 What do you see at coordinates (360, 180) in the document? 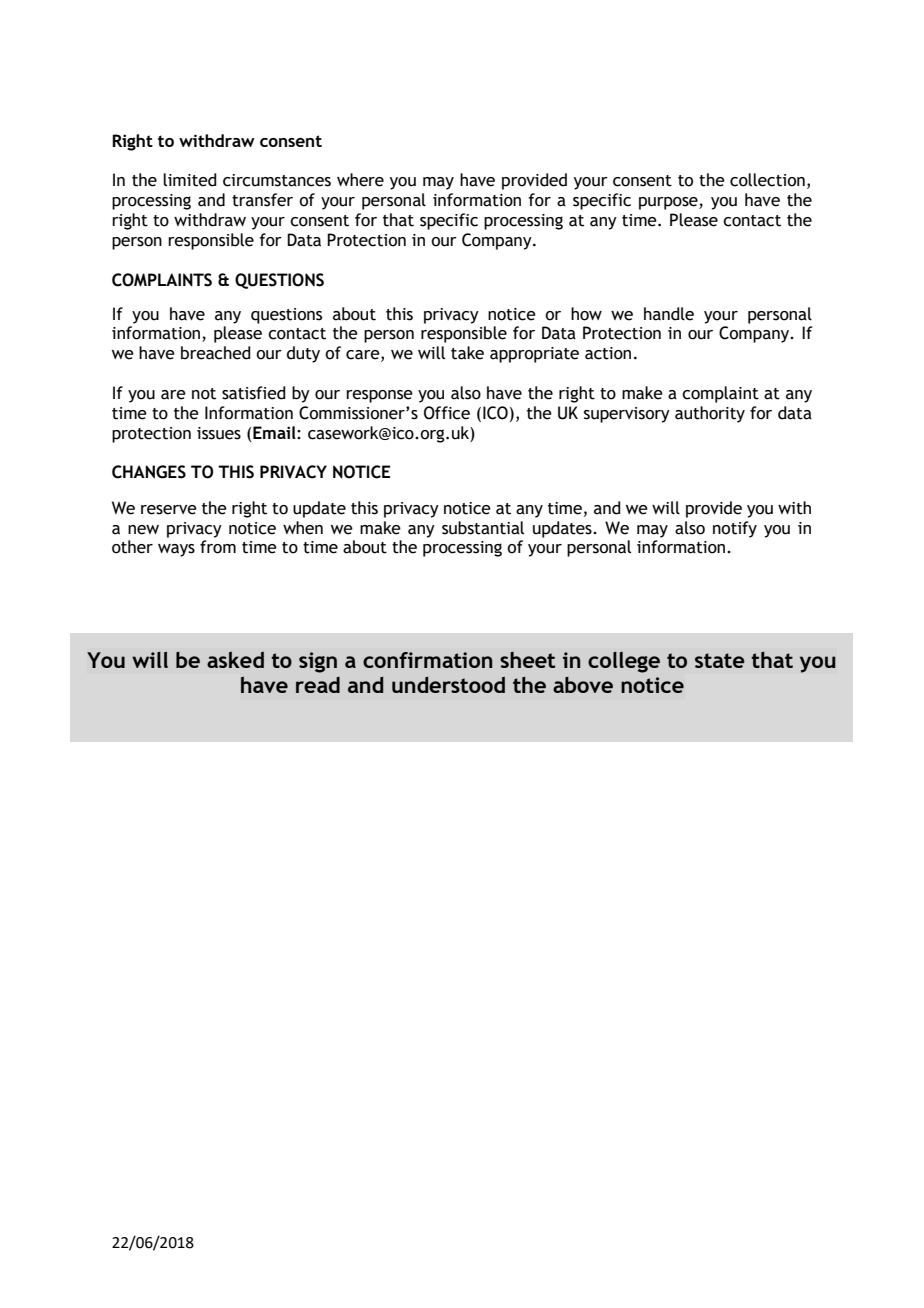
I see `where` at bounding box center [360, 180].
